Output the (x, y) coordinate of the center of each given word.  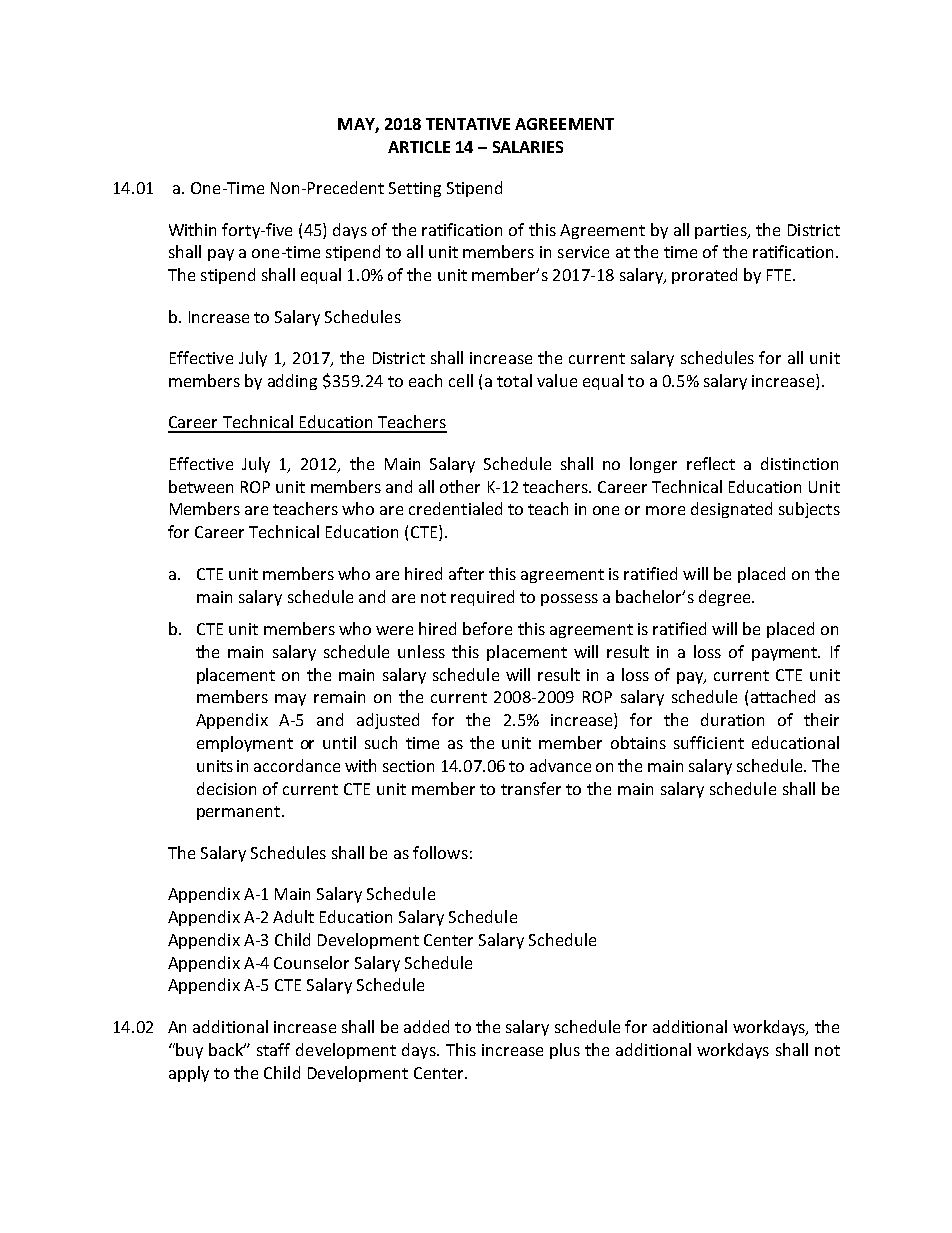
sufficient (709, 742)
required (482, 598)
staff (273, 1049)
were (394, 630)
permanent (238, 813)
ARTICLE (419, 147)
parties (722, 231)
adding (292, 382)
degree (726, 598)
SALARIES (528, 147)
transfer (531, 788)
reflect (711, 463)
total (514, 380)
